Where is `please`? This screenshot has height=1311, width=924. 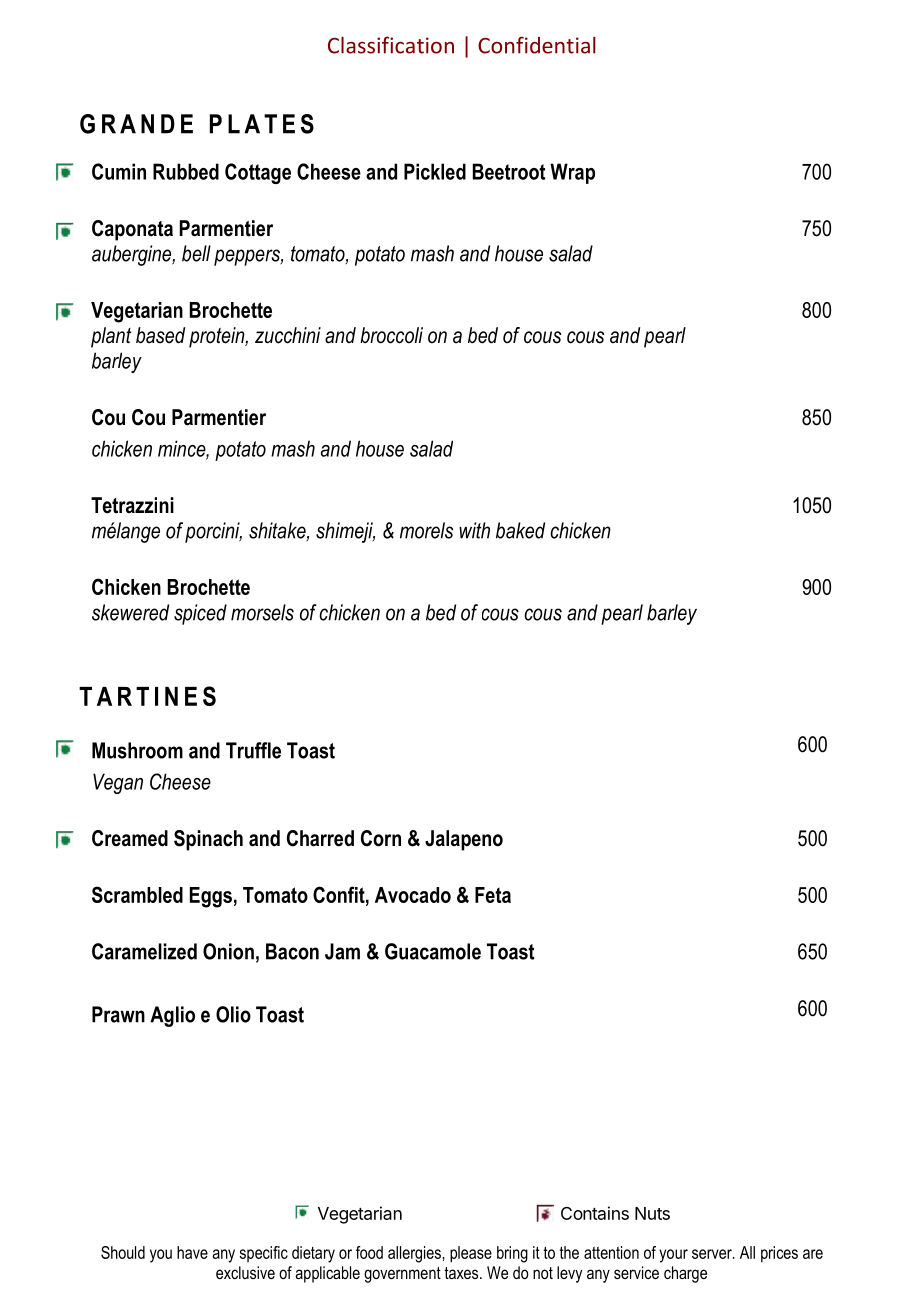
please is located at coordinates (471, 1254).
